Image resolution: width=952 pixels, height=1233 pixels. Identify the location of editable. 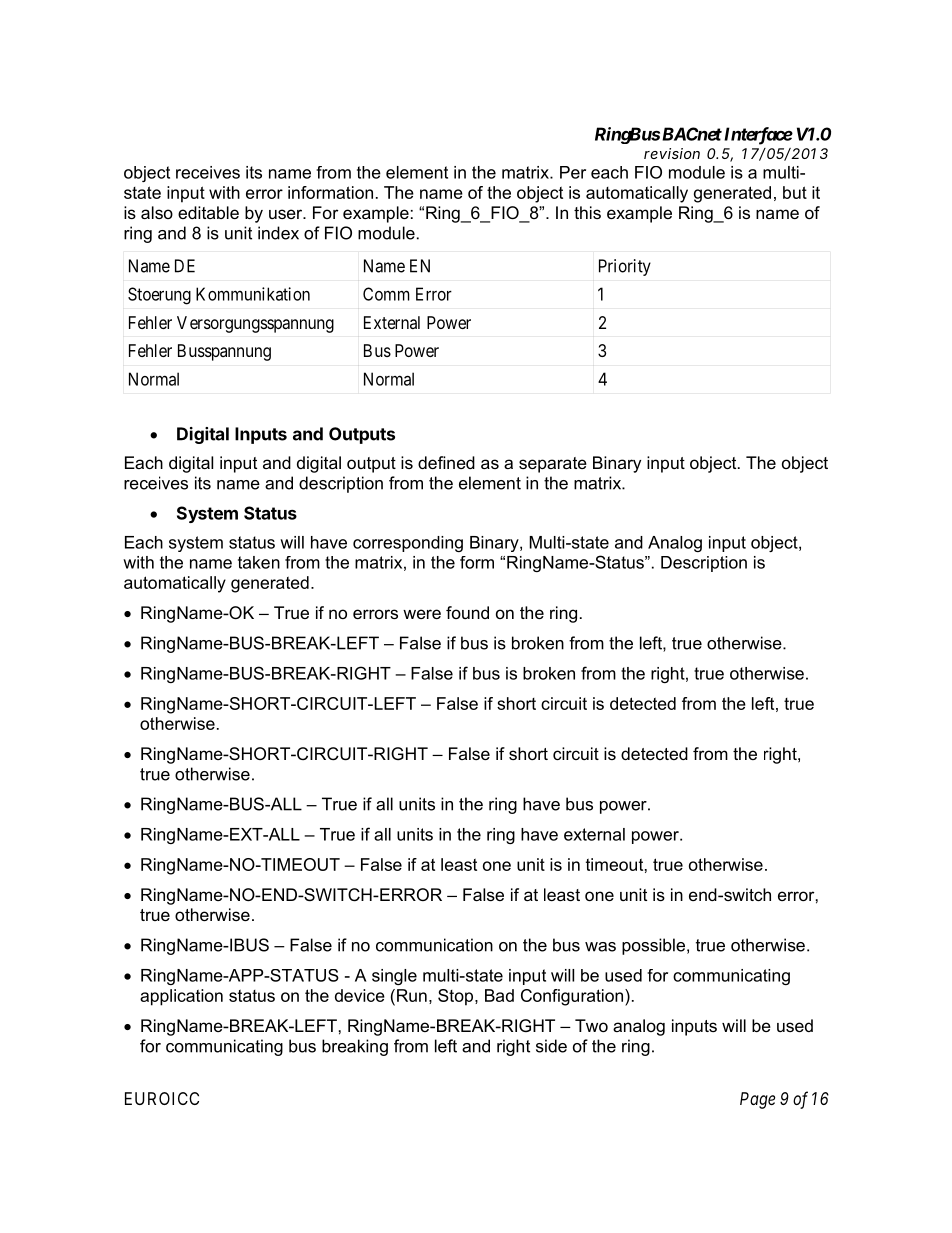
(208, 212).
